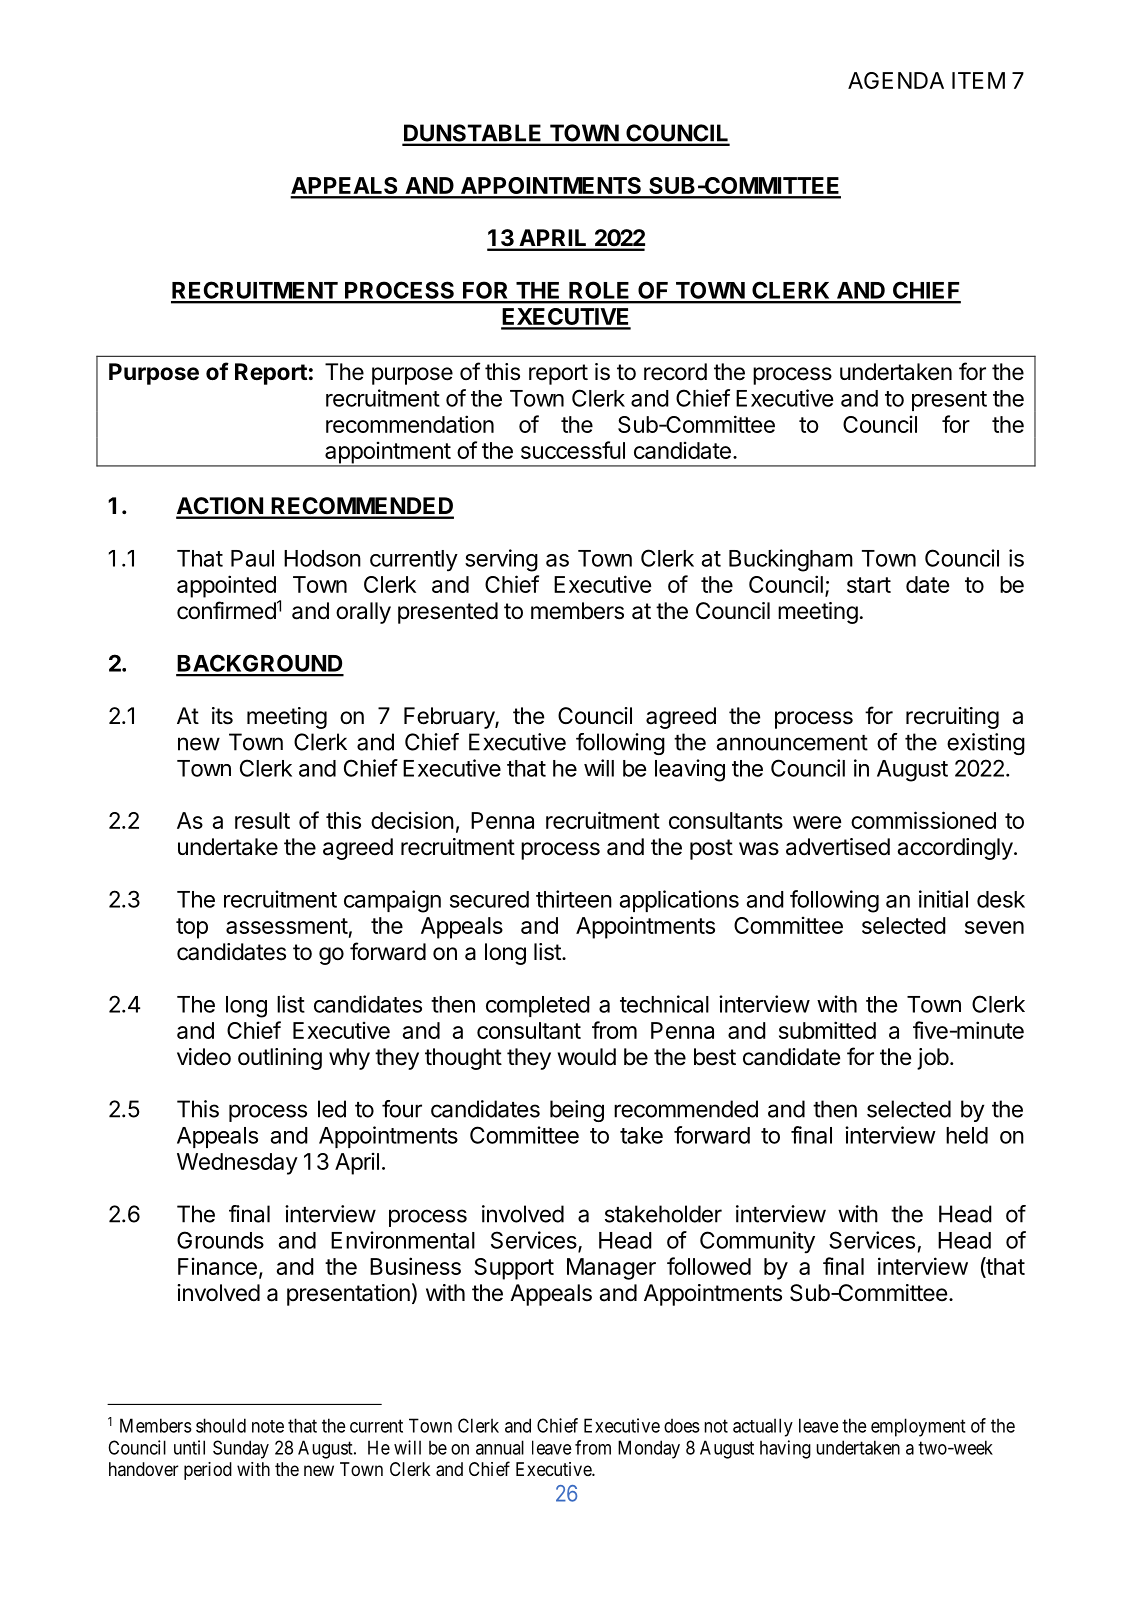 The width and height of the image is (1132, 1600). Describe the element at coordinates (262, 820) in the image. I see `result` at that location.
